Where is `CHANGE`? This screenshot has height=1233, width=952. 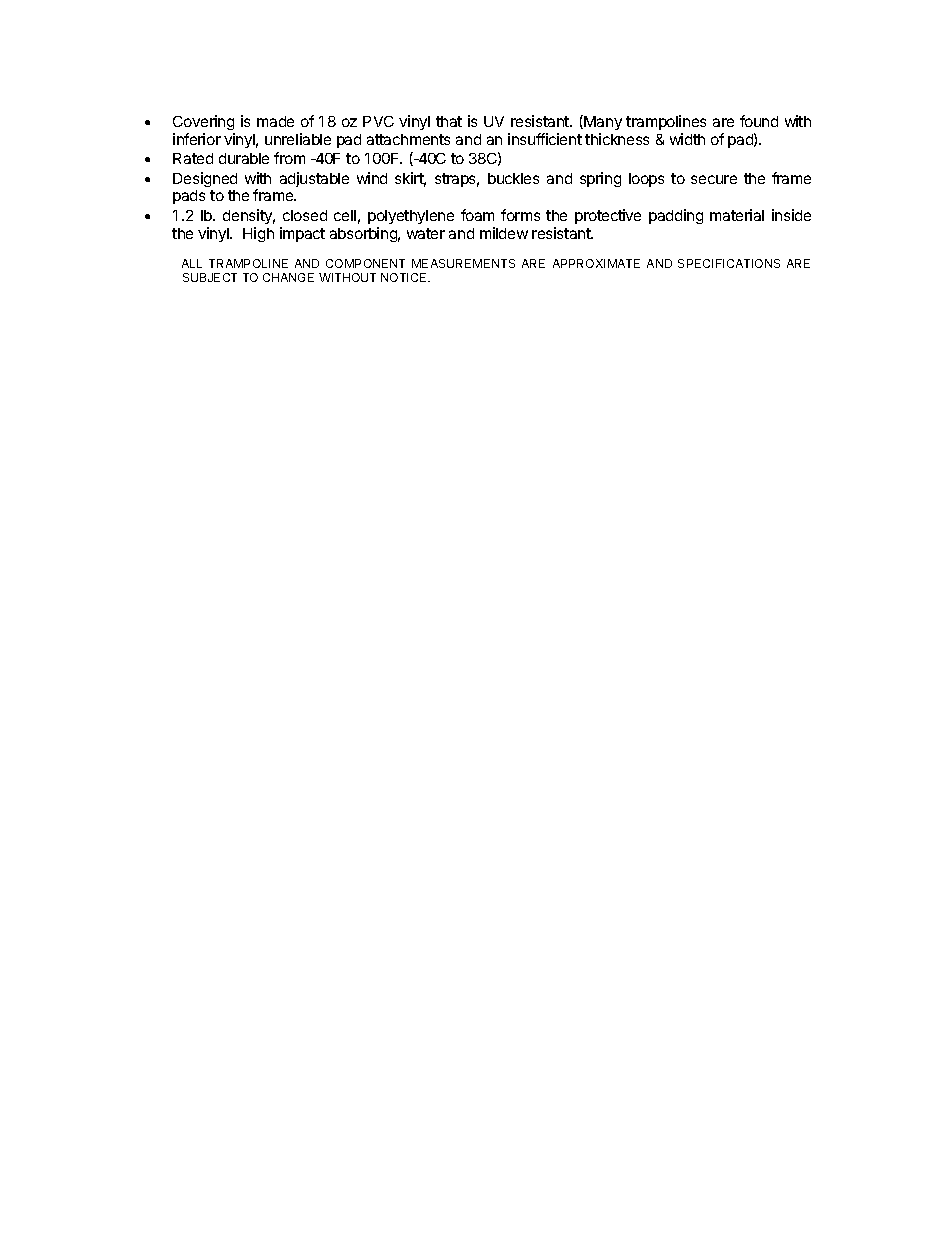
CHANGE is located at coordinates (288, 277).
